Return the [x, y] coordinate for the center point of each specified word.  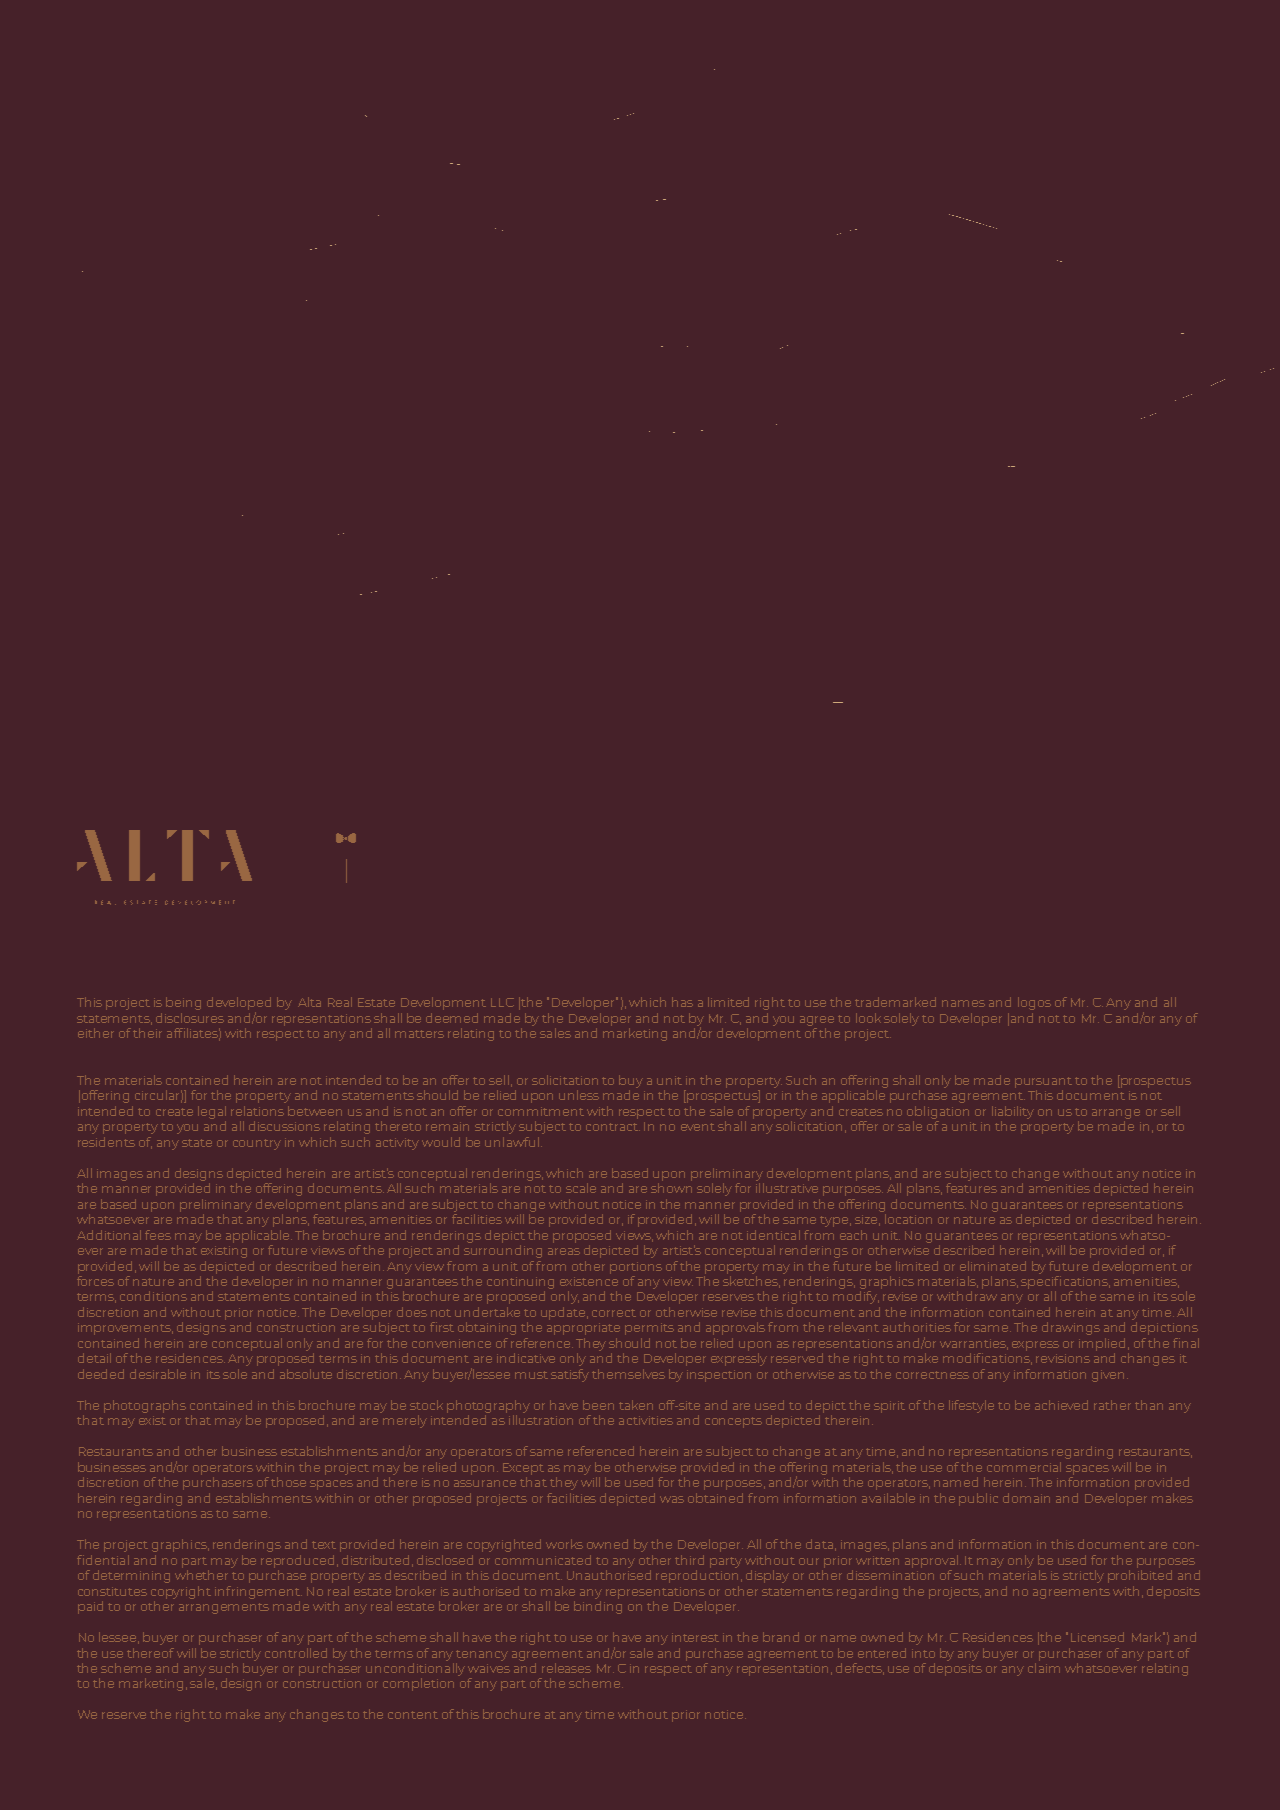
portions [636, 1268]
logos [1034, 1003]
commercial [1024, 1467]
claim [1044, 1668]
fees [158, 1235]
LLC [502, 1002]
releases [566, 1668]
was [672, 1499]
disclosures [190, 1018]
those [288, 1482]
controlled [296, 1653]
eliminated [993, 1266]
